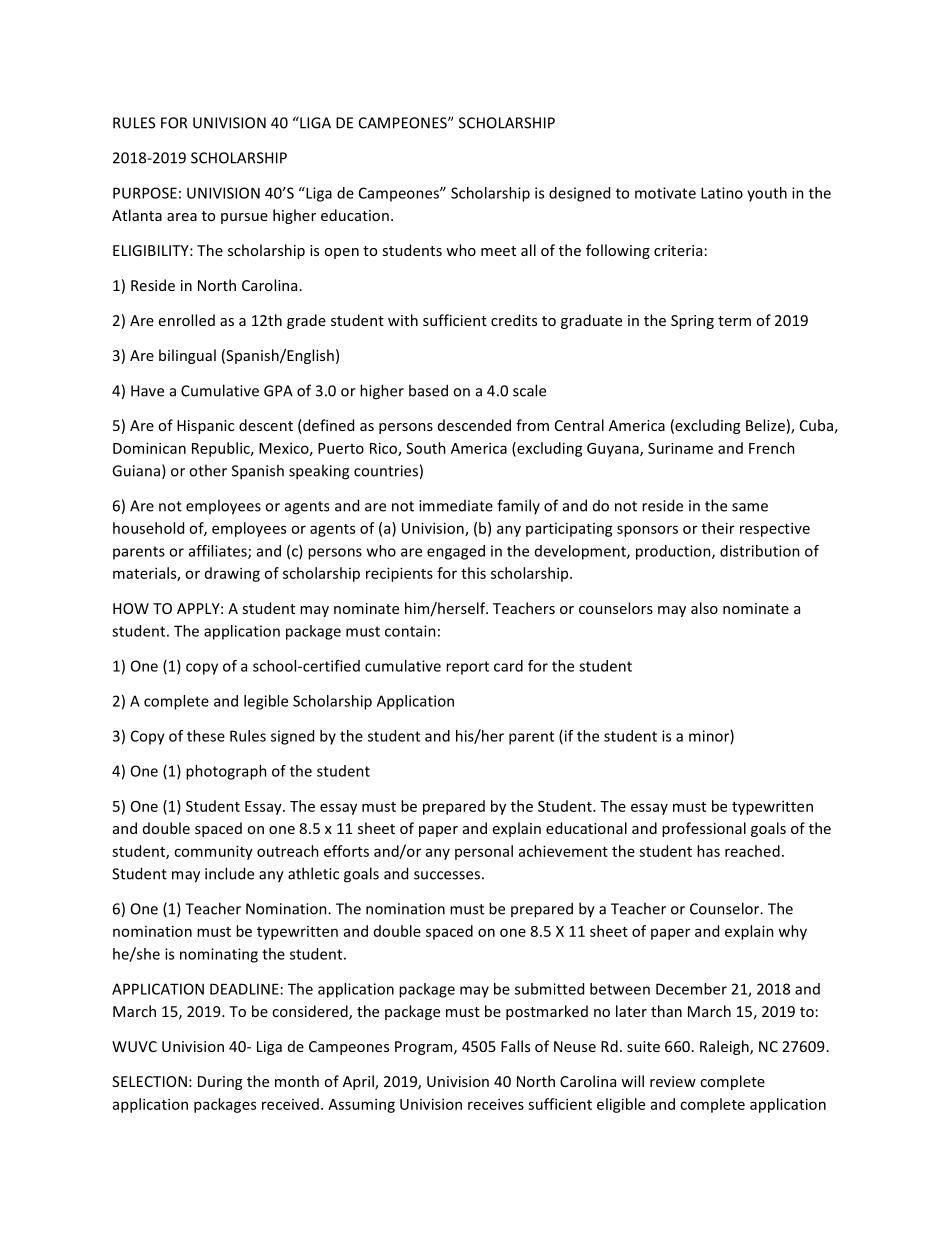 The image size is (952, 1233). I want to click on why, so click(792, 932).
